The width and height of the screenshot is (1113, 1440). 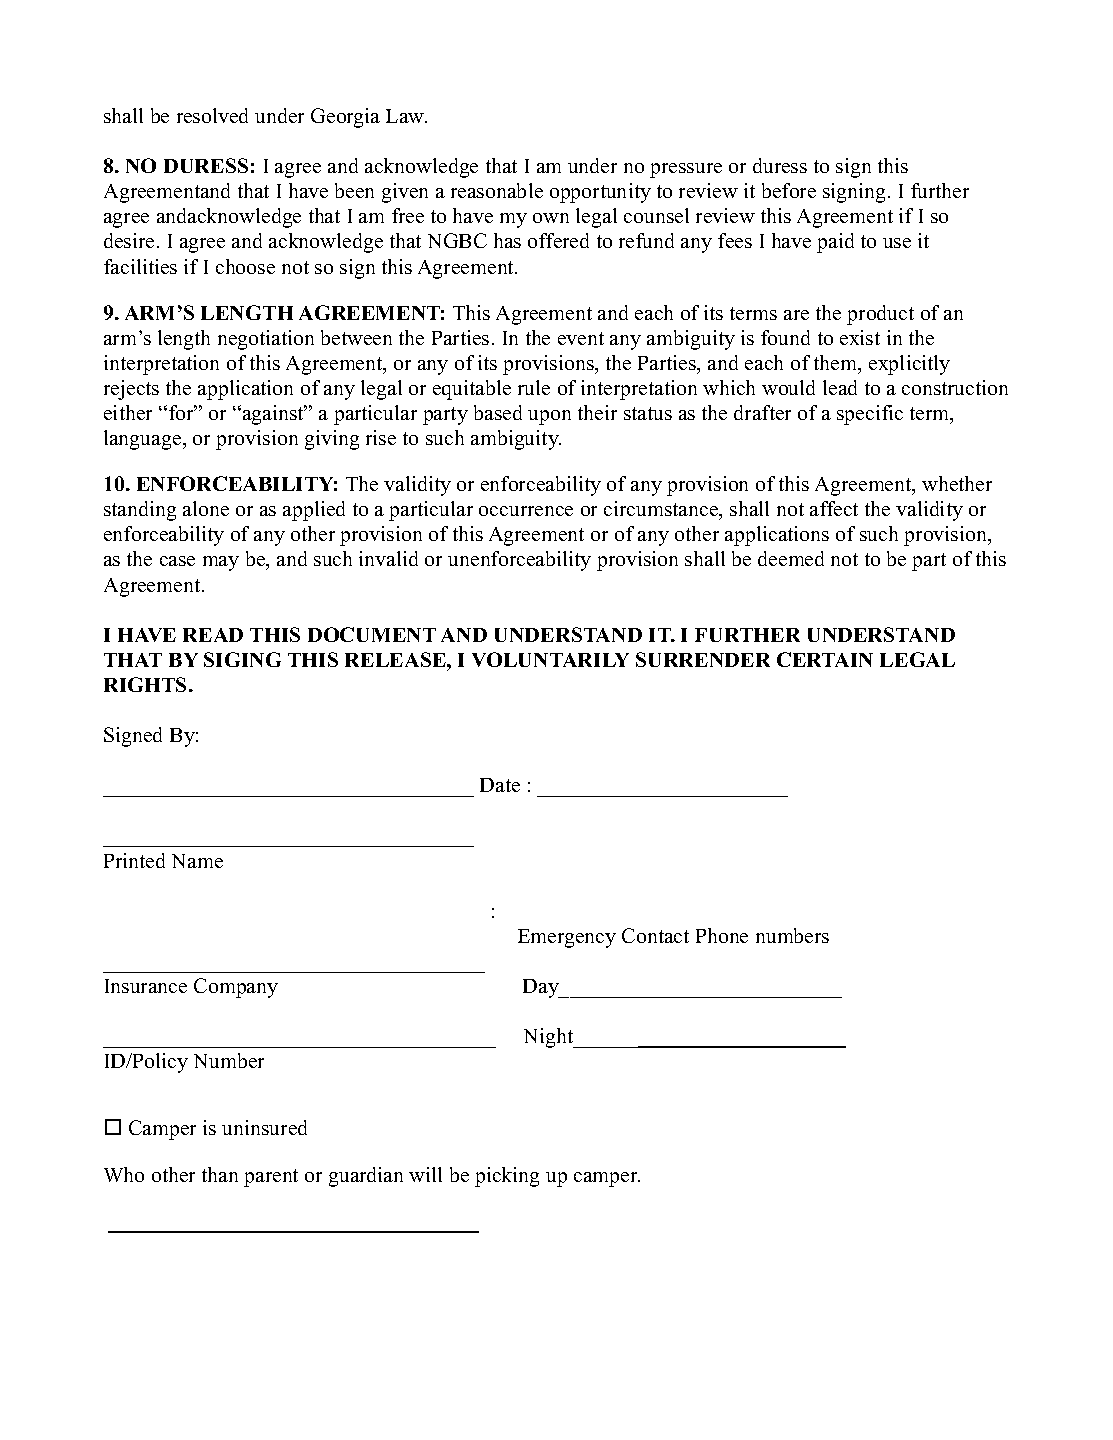 I want to click on Phone, so click(x=722, y=935).
